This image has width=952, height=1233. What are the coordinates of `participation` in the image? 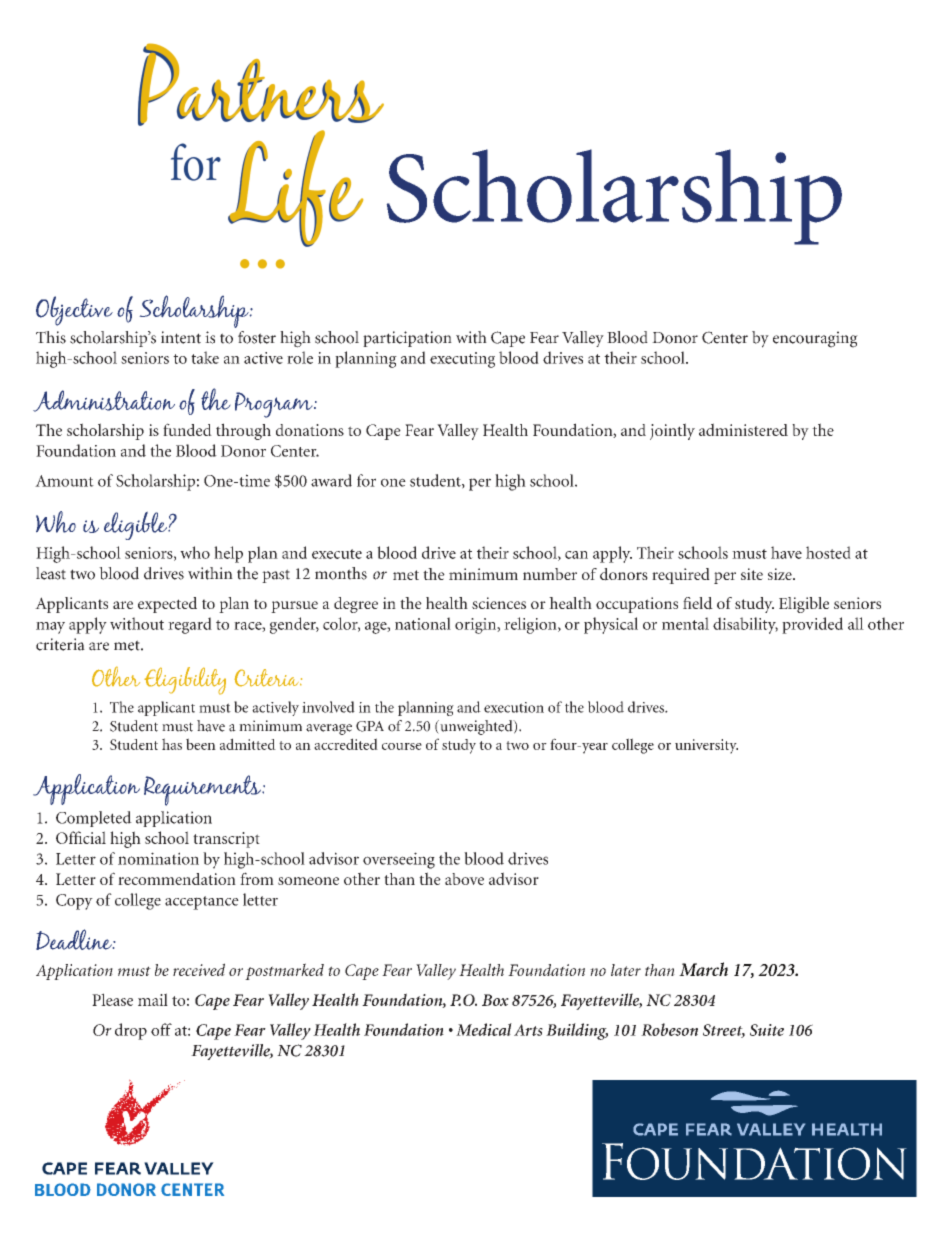 It's located at (407, 339).
